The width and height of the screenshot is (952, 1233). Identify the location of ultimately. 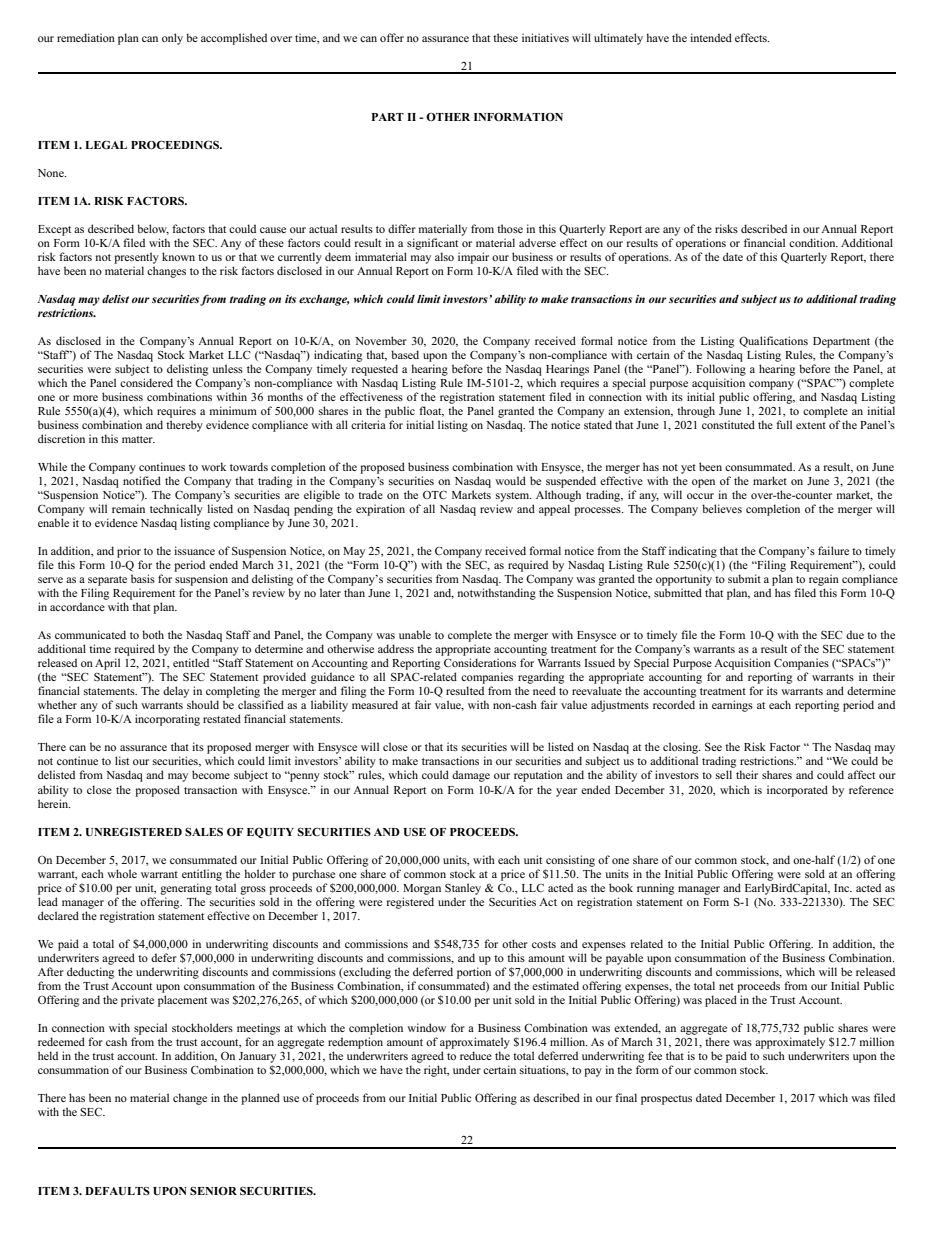
(618, 39).
